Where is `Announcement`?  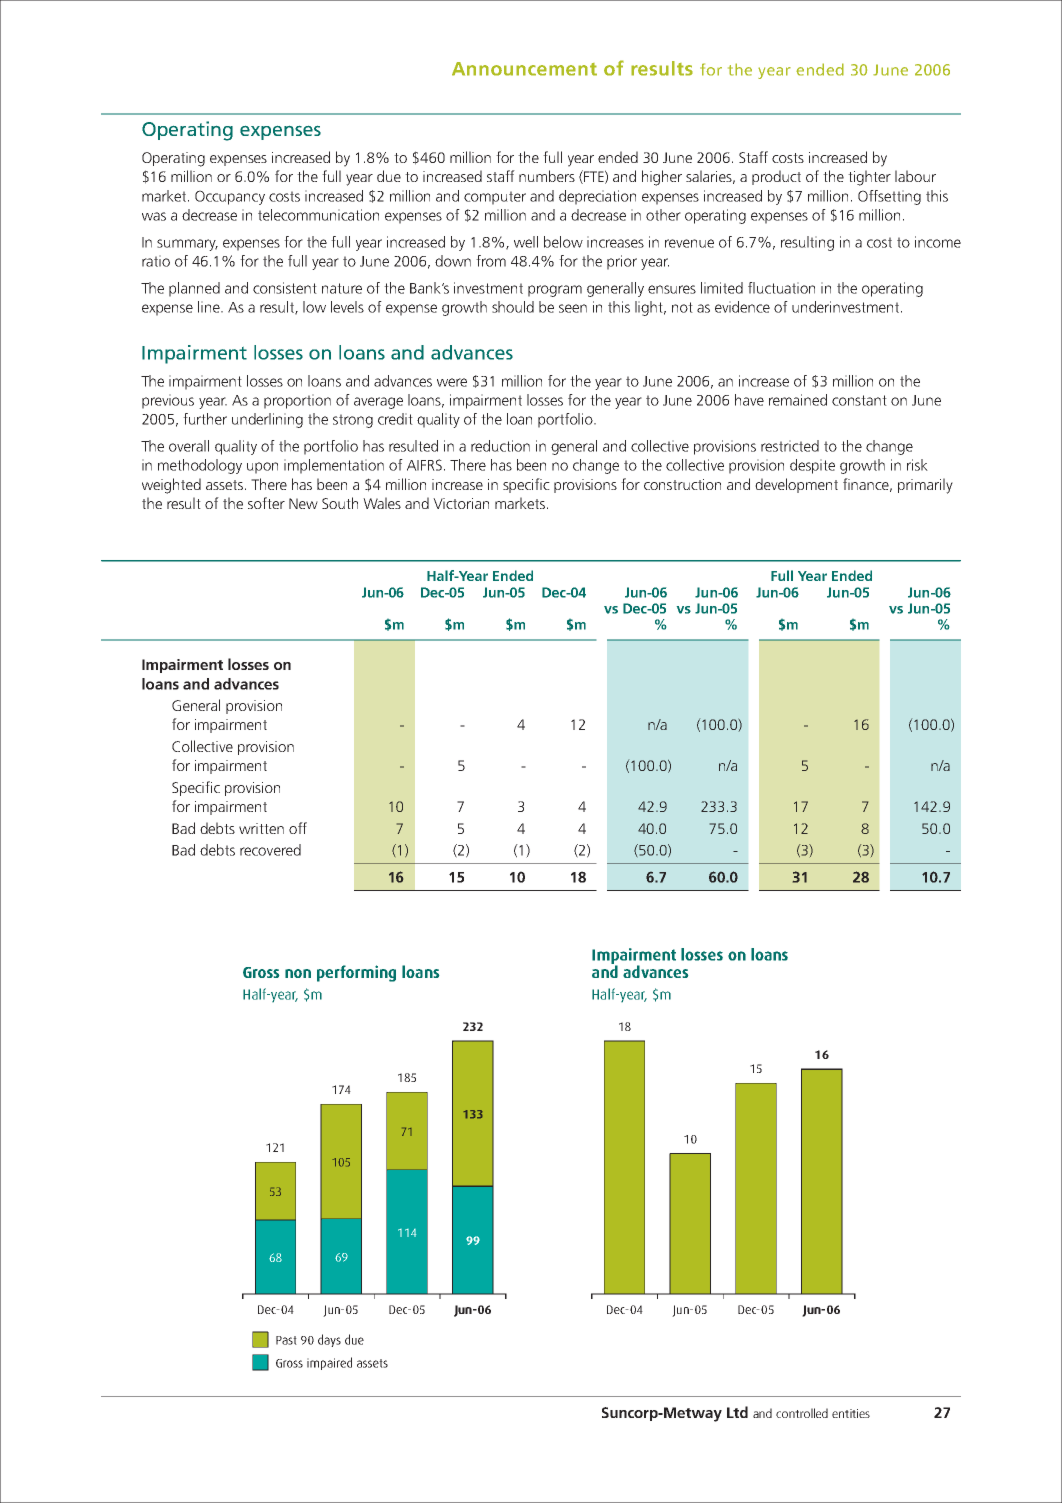 Announcement is located at coordinates (524, 69).
